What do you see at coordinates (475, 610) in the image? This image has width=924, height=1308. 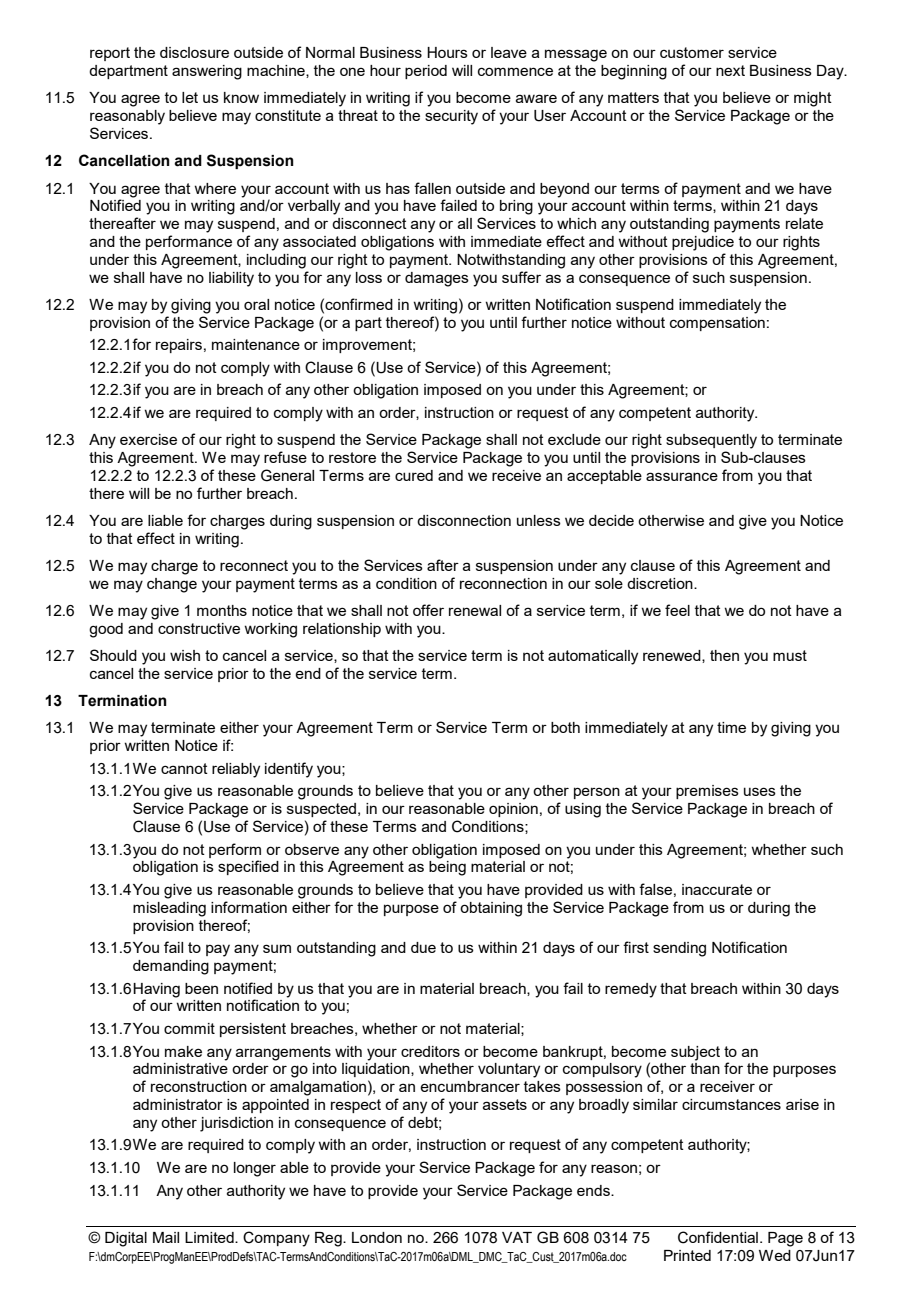 I see `renewal` at bounding box center [475, 610].
